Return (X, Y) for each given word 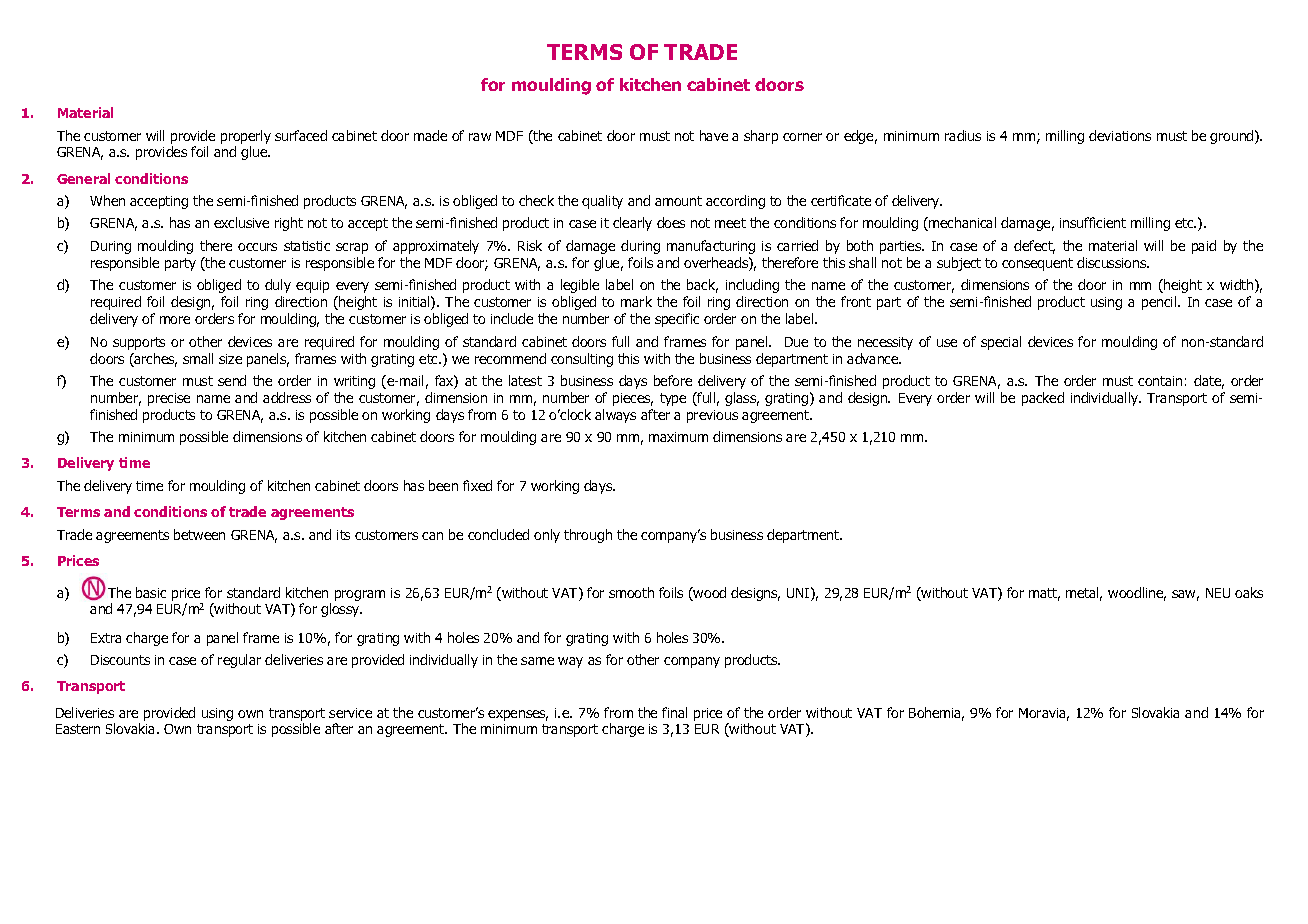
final (674, 712)
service (350, 713)
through (588, 536)
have (714, 135)
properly (246, 137)
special (1001, 343)
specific (677, 320)
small (198, 358)
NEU (1218, 593)
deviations (1120, 135)
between (199, 534)
